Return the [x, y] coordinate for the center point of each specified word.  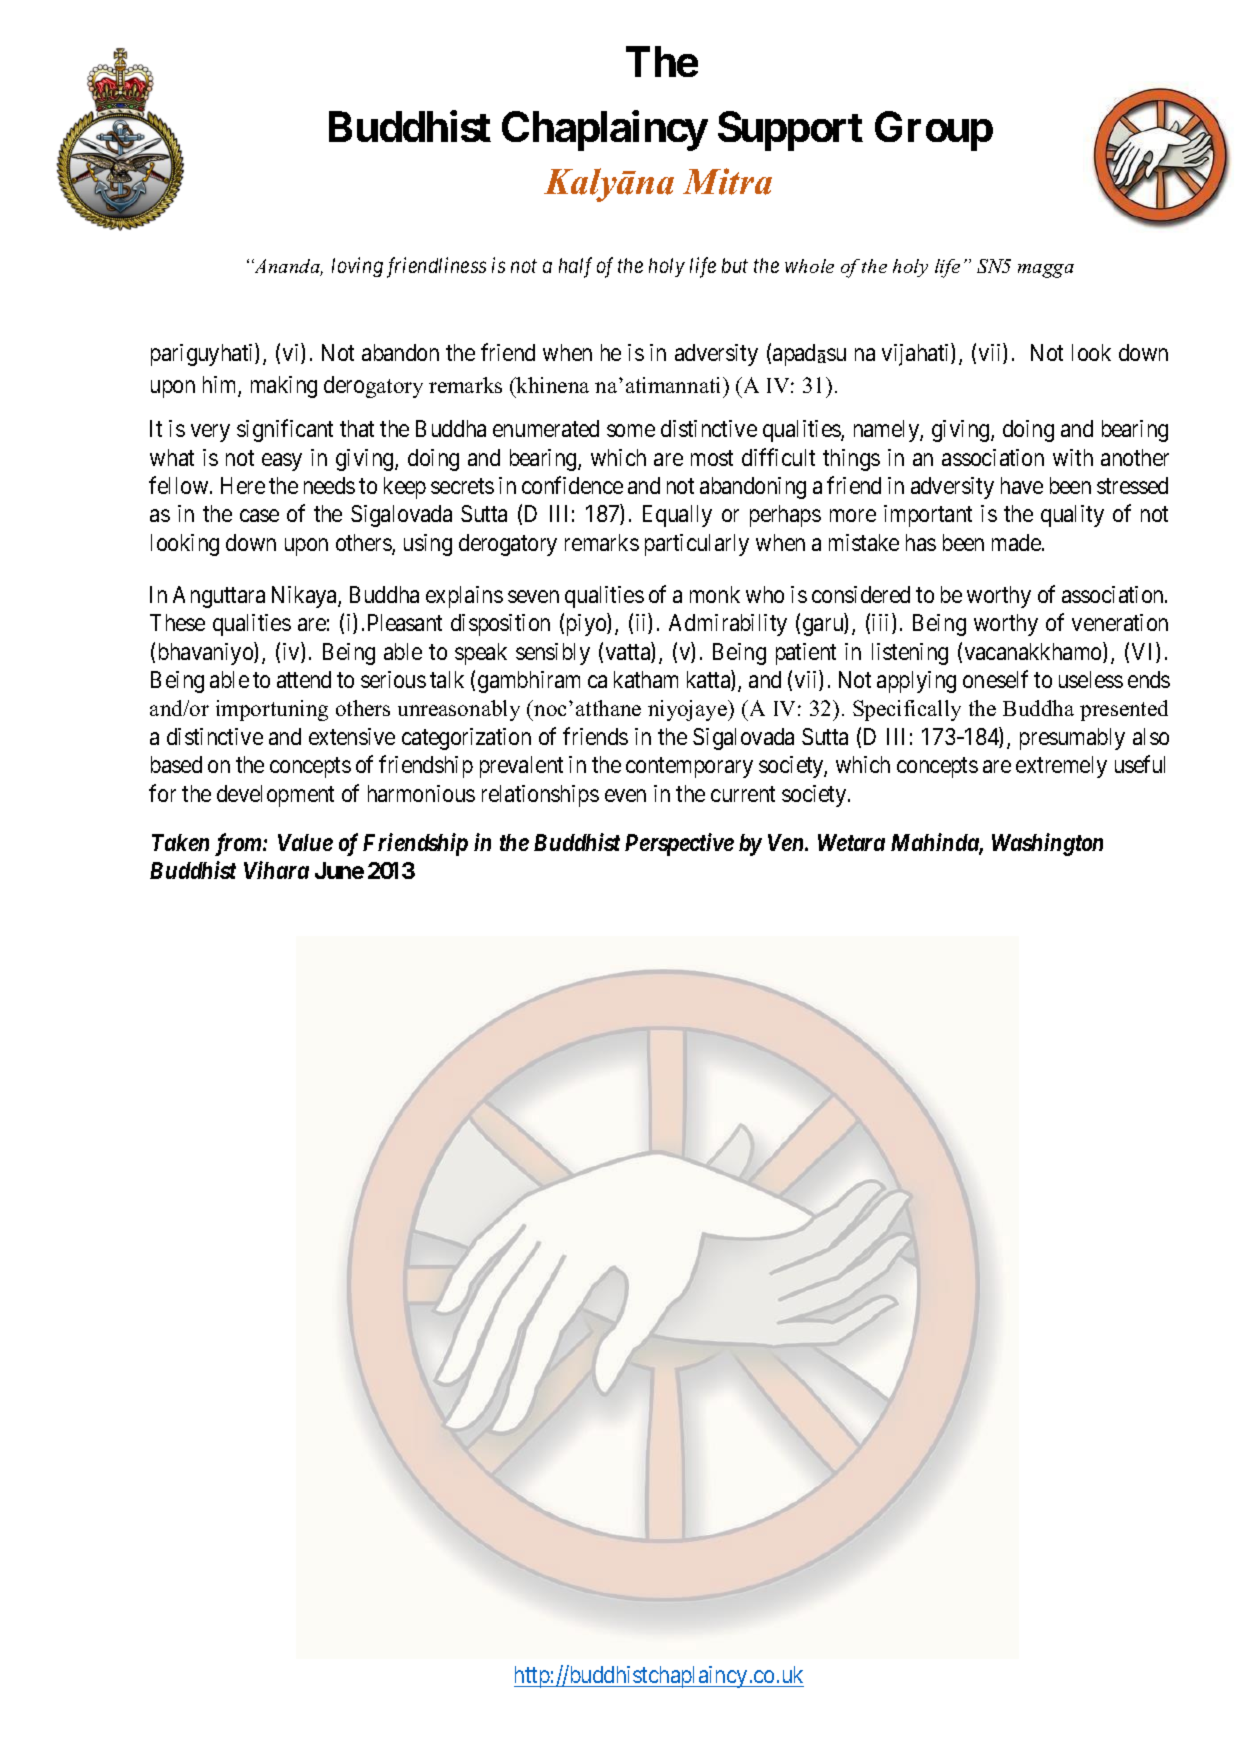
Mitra [727, 181]
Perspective [679, 844]
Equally [677, 516]
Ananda [287, 267]
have [1022, 485]
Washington [1047, 844]
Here [243, 485]
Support [790, 131]
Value [305, 842]
